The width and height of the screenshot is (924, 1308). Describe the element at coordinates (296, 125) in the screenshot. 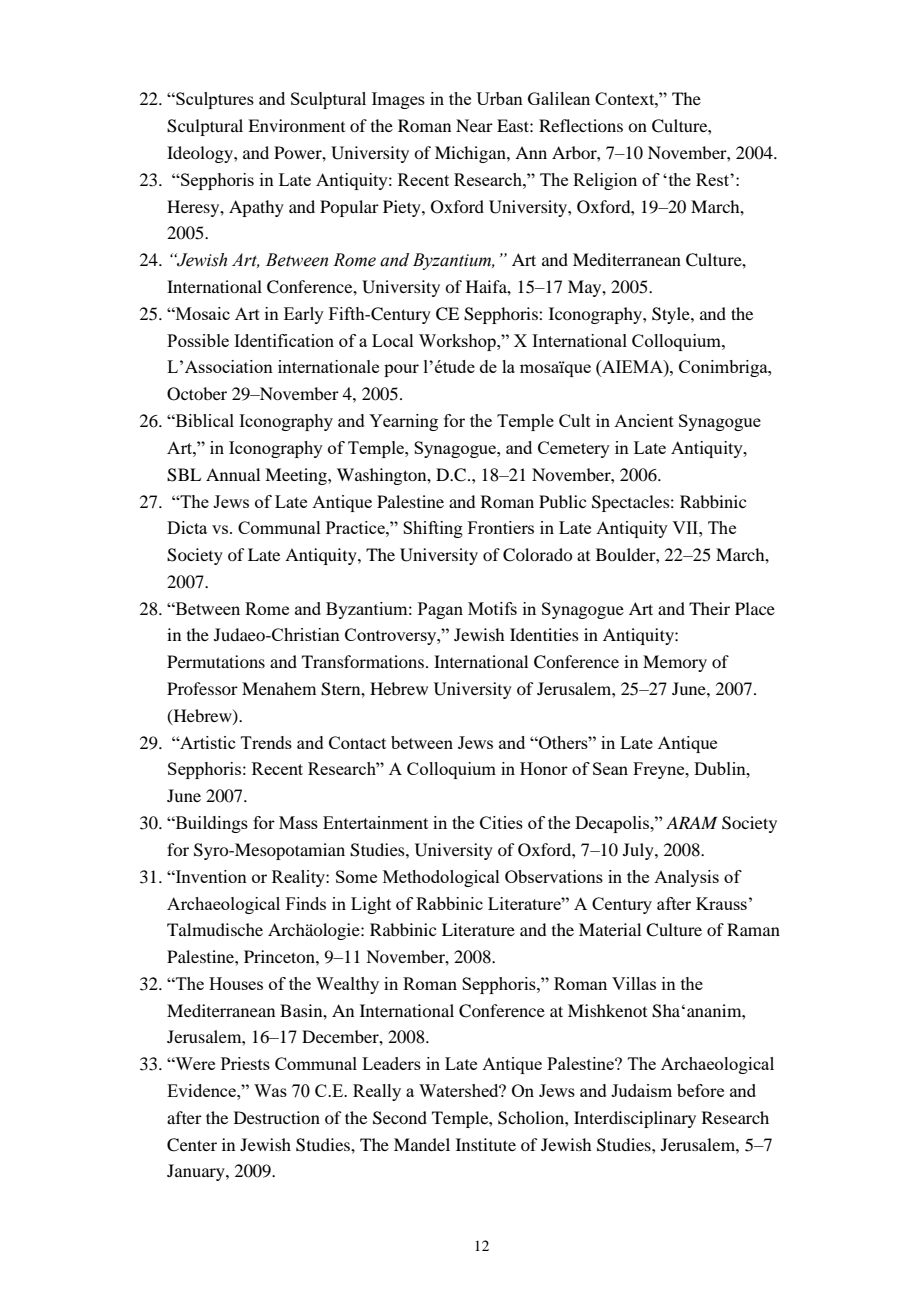

I see `Environment` at that location.
